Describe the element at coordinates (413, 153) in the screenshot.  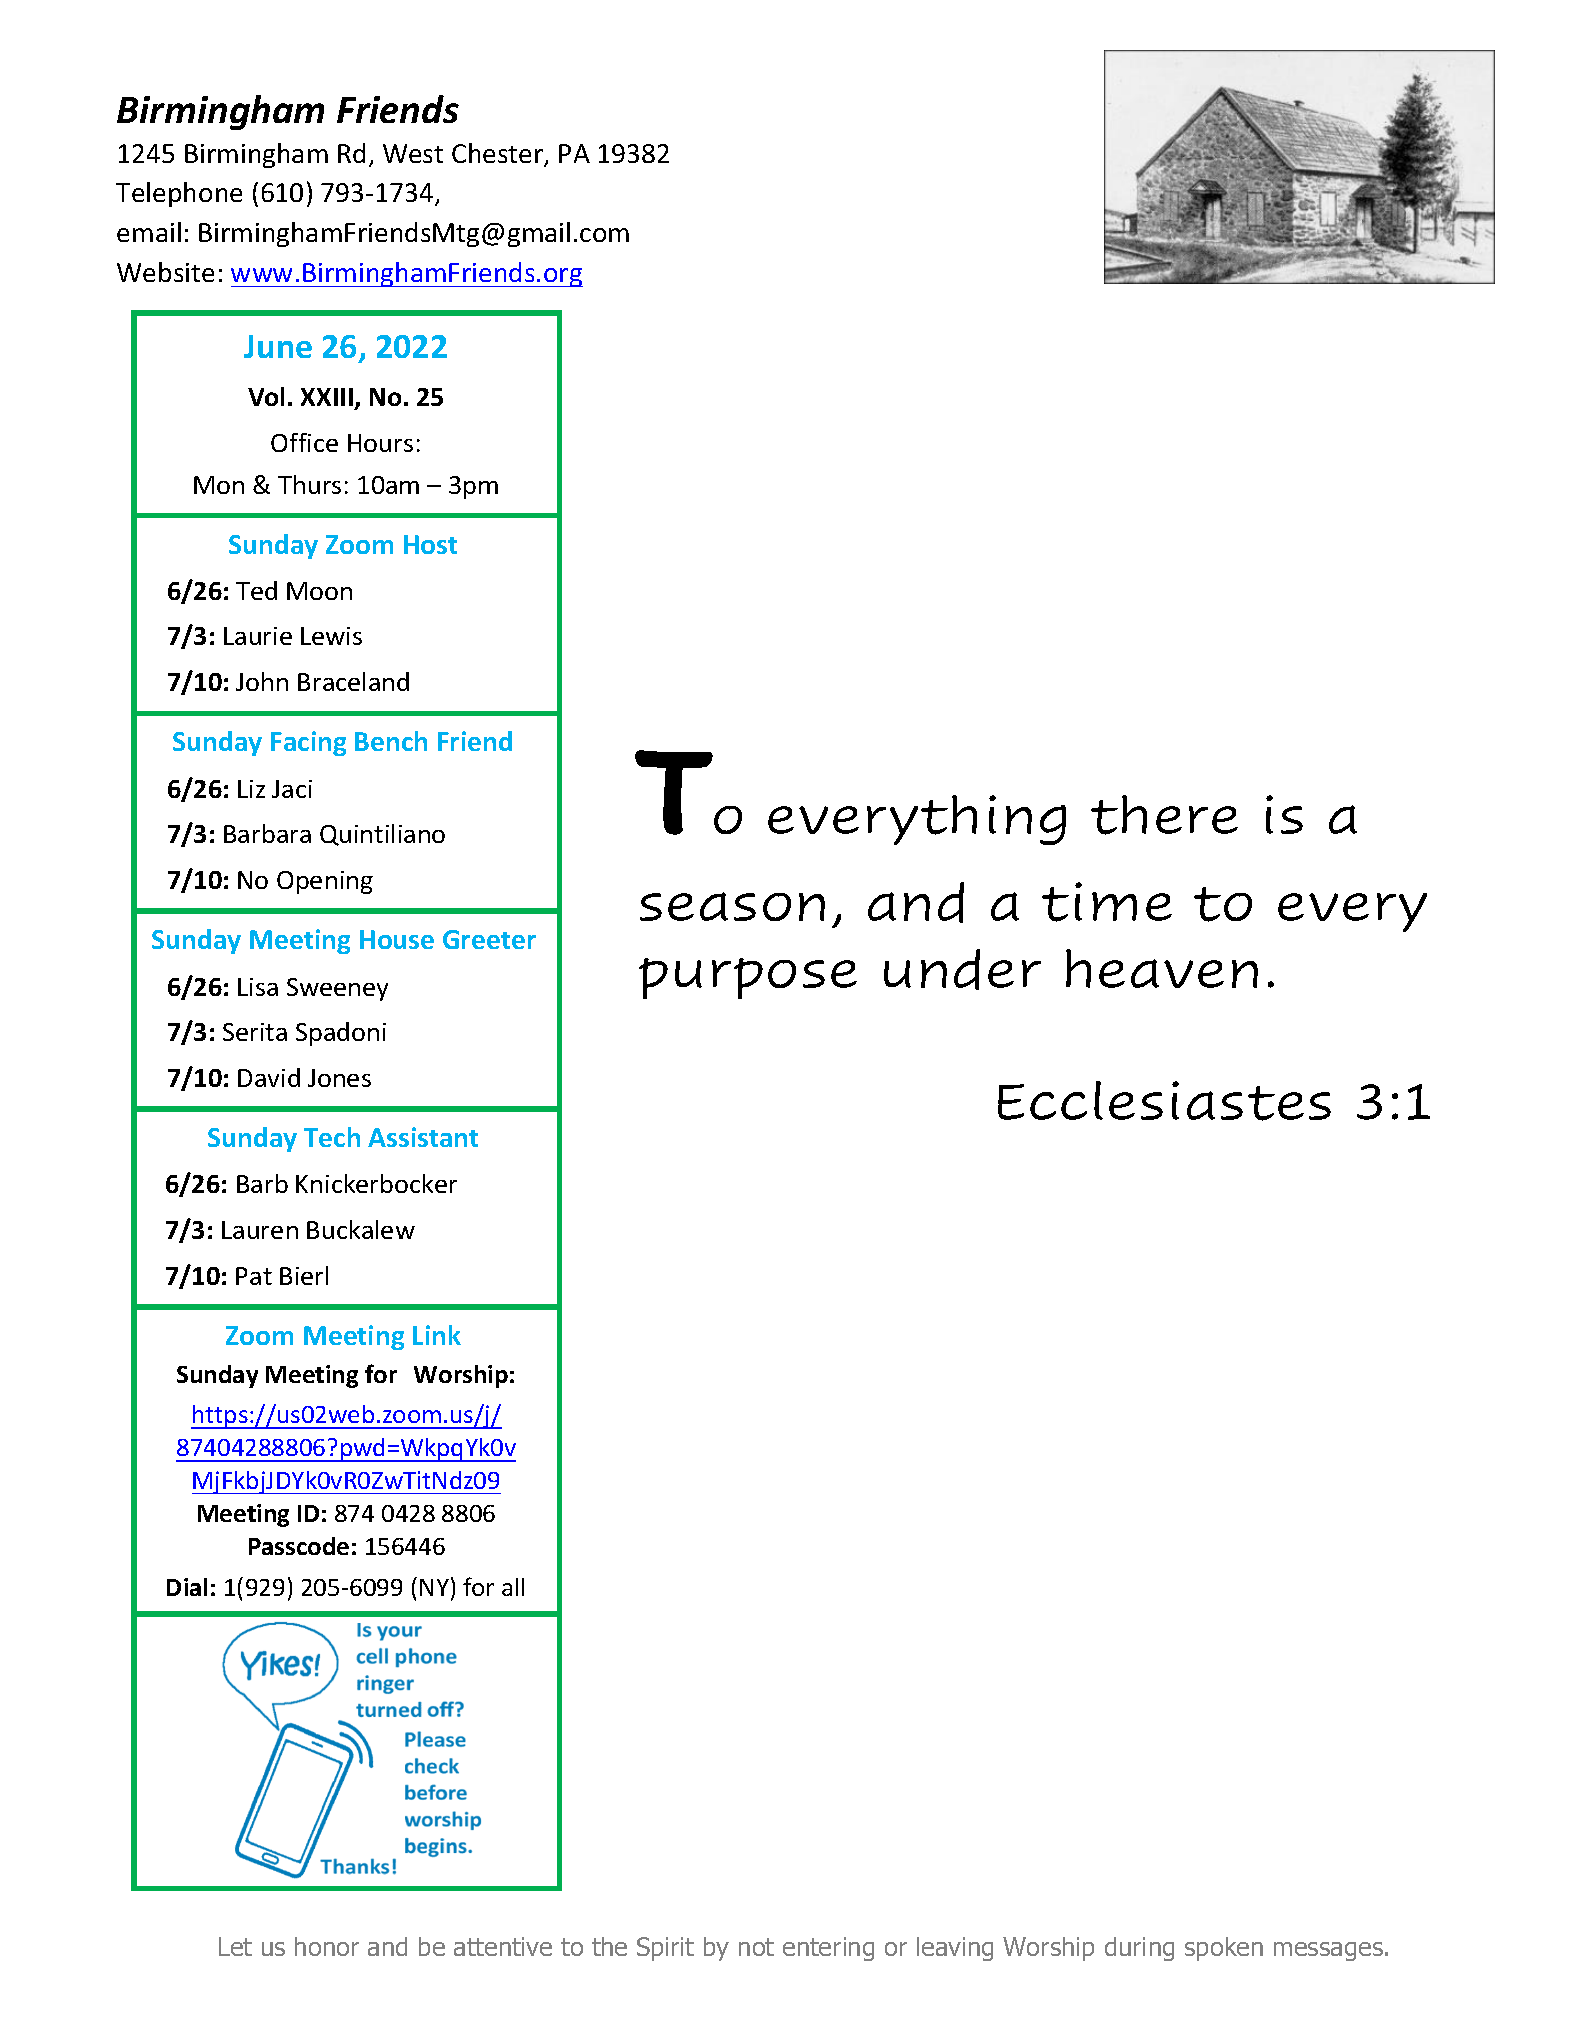
I see `West` at that location.
